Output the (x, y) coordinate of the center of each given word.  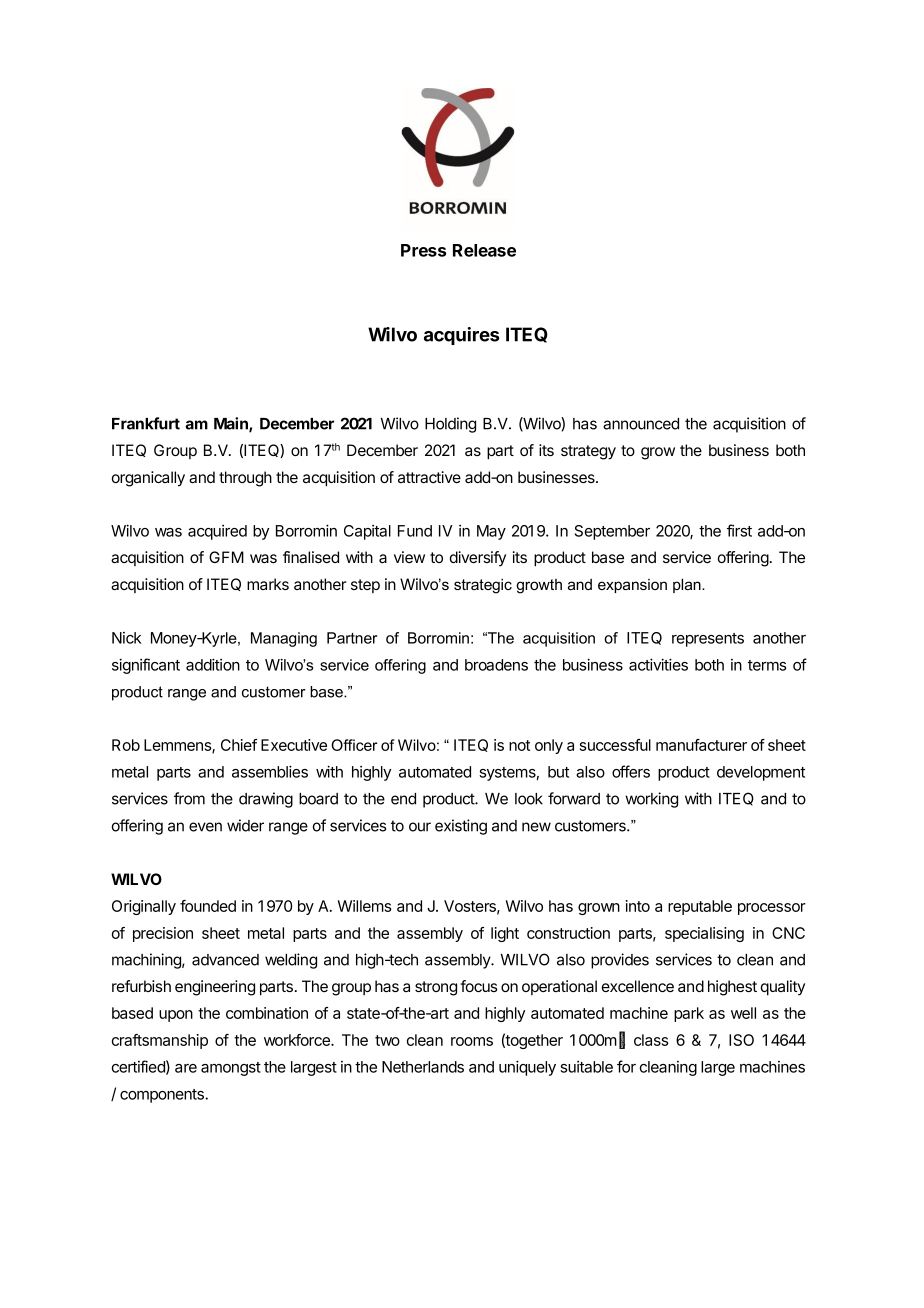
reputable (700, 907)
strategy (588, 452)
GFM (226, 557)
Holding (450, 425)
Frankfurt (146, 423)
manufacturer (701, 745)
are (186, 1068)
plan (688, 585)
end (403, 799)
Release (484, 250)
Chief (239, 745)
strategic (483, 586)
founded (208, 906)
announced (641, 424)
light (505, 934)
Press (424, 250)
